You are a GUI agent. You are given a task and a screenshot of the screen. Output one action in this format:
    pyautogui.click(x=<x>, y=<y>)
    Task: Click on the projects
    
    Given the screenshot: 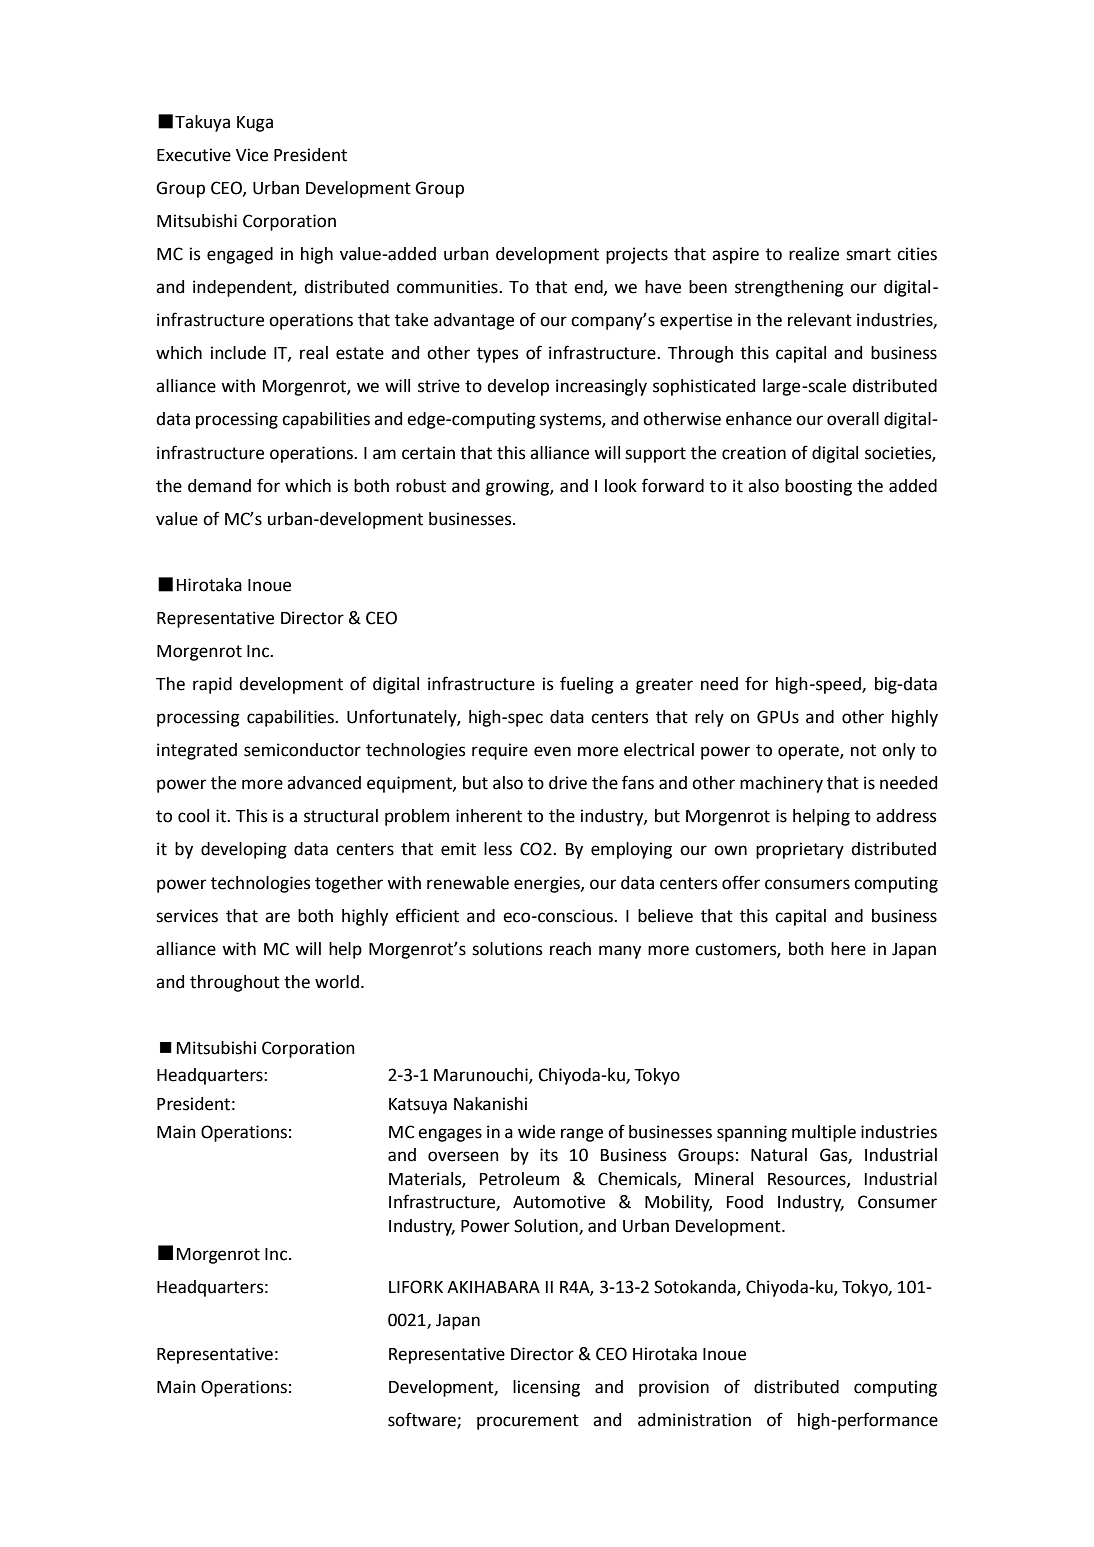 What is the action you would take?
    pyautogui.click(x=637, y=255)
